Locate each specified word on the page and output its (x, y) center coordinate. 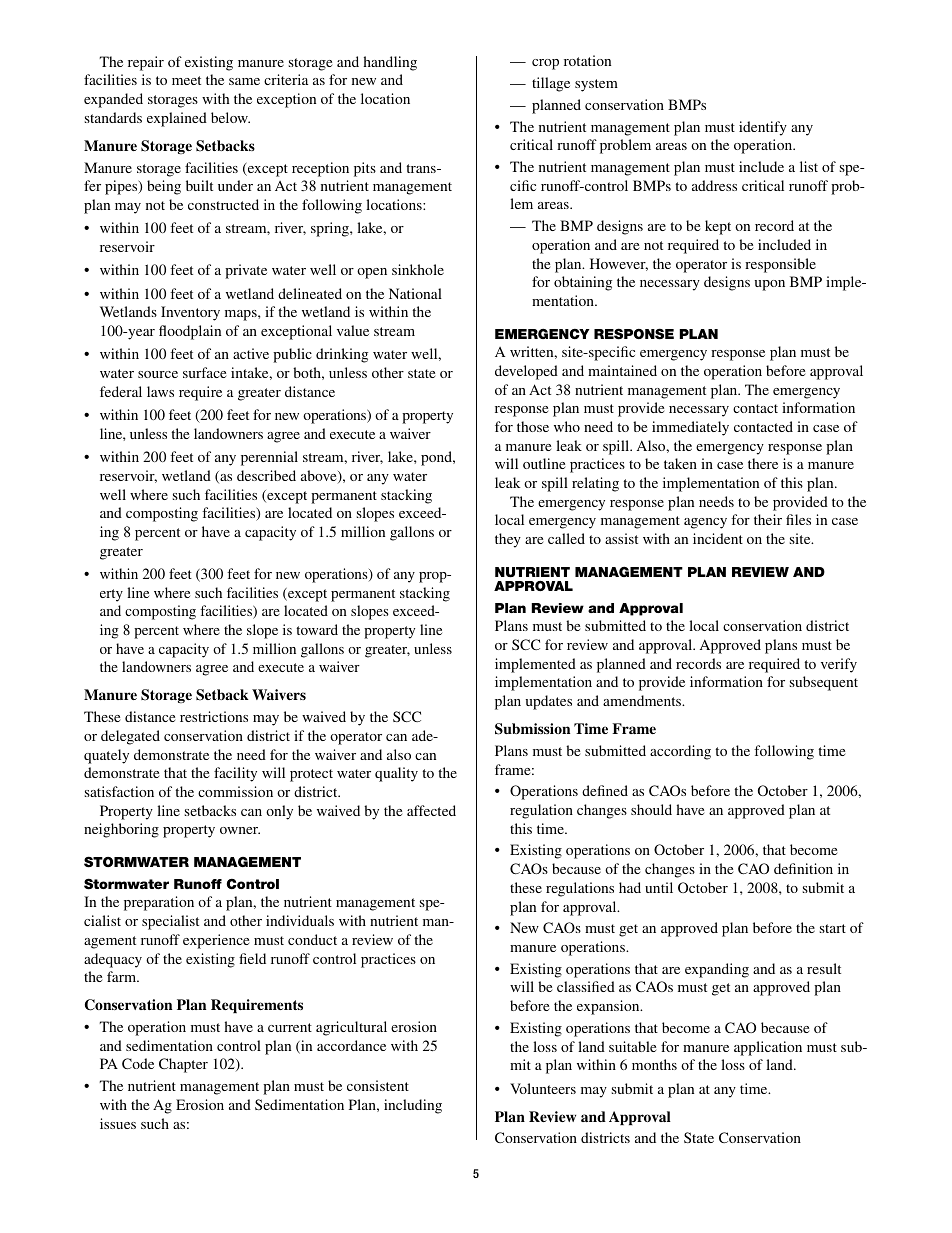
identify (763, 128)
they (508, 540)
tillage (551, 84)
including (413, 1106)
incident (718, 538)
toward (317, 629)
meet (186, 80)
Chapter (183, 1065)
